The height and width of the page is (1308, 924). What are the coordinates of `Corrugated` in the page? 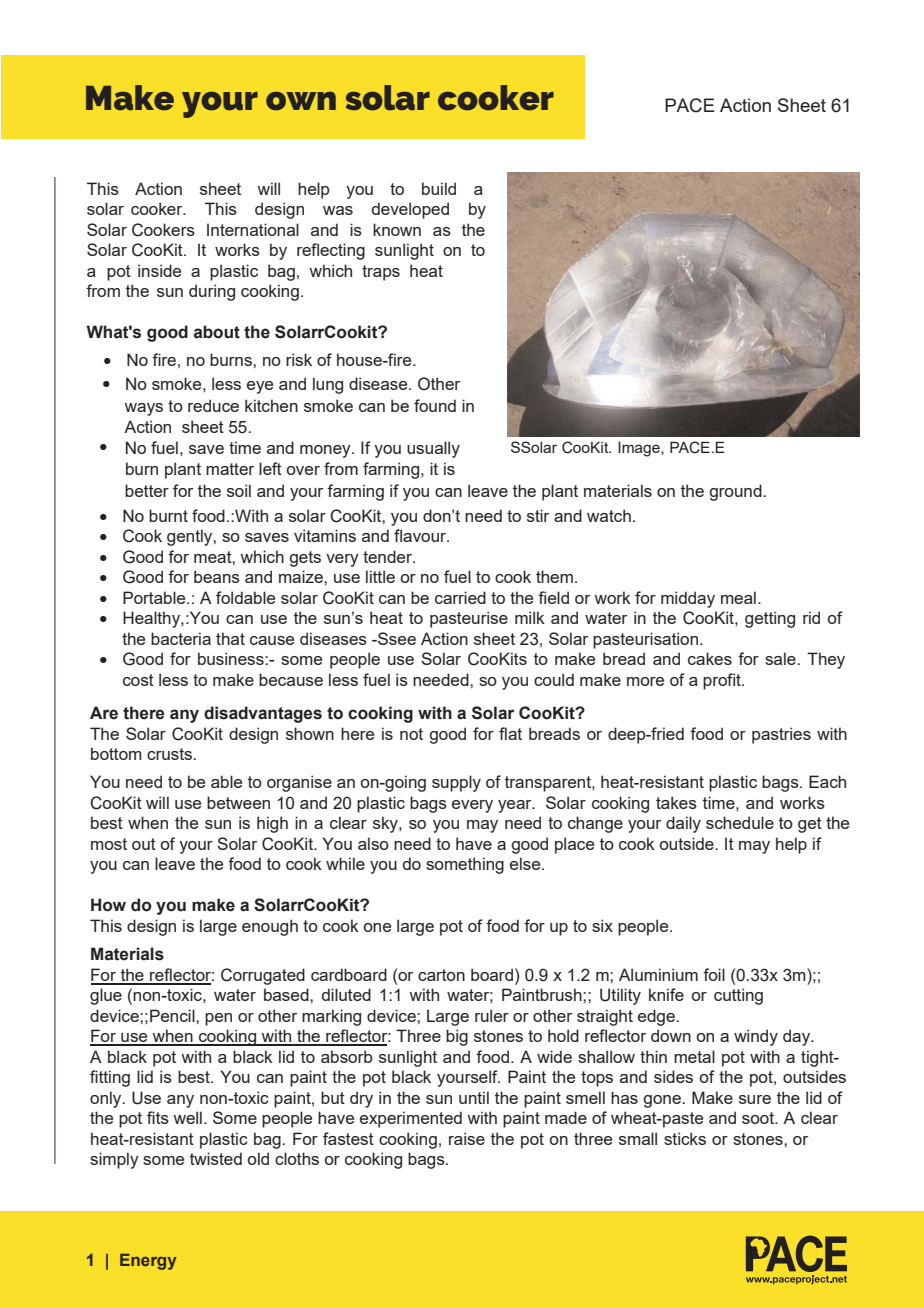 It's located at (263, 976).
